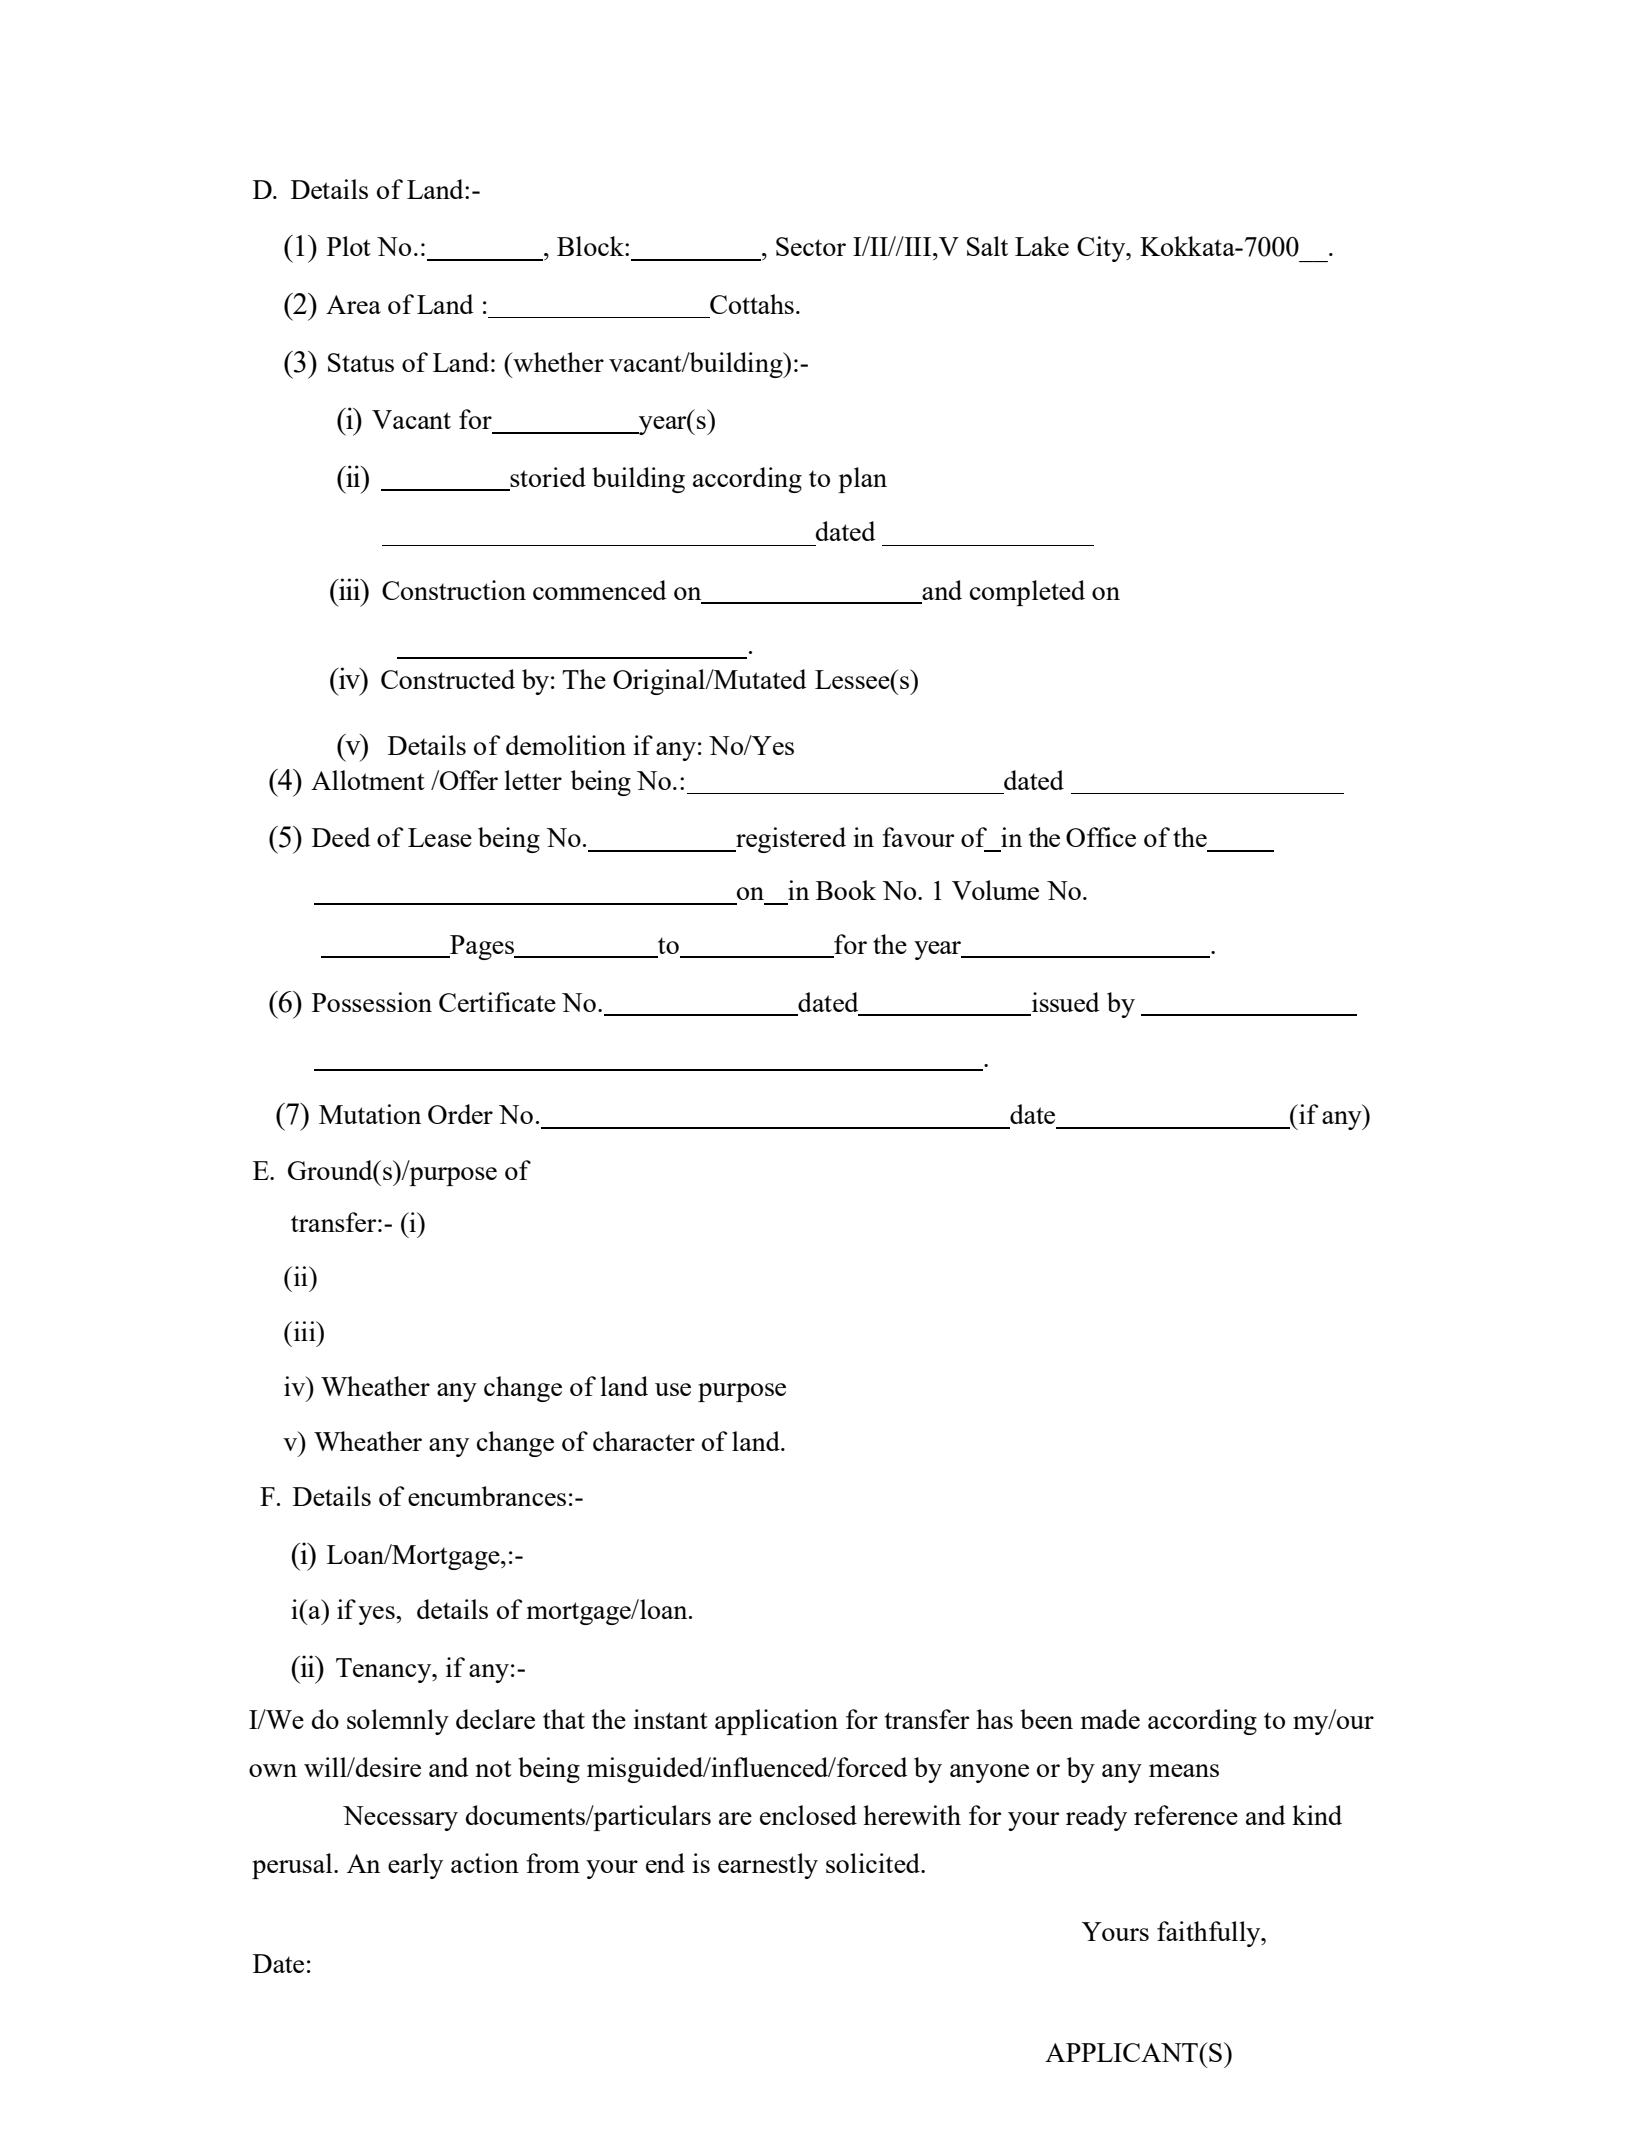 This screenshot has width=1651, height=2137. Describe the element at coordinates (811, 246) in the screenshot. I see `Sector` at that location.
